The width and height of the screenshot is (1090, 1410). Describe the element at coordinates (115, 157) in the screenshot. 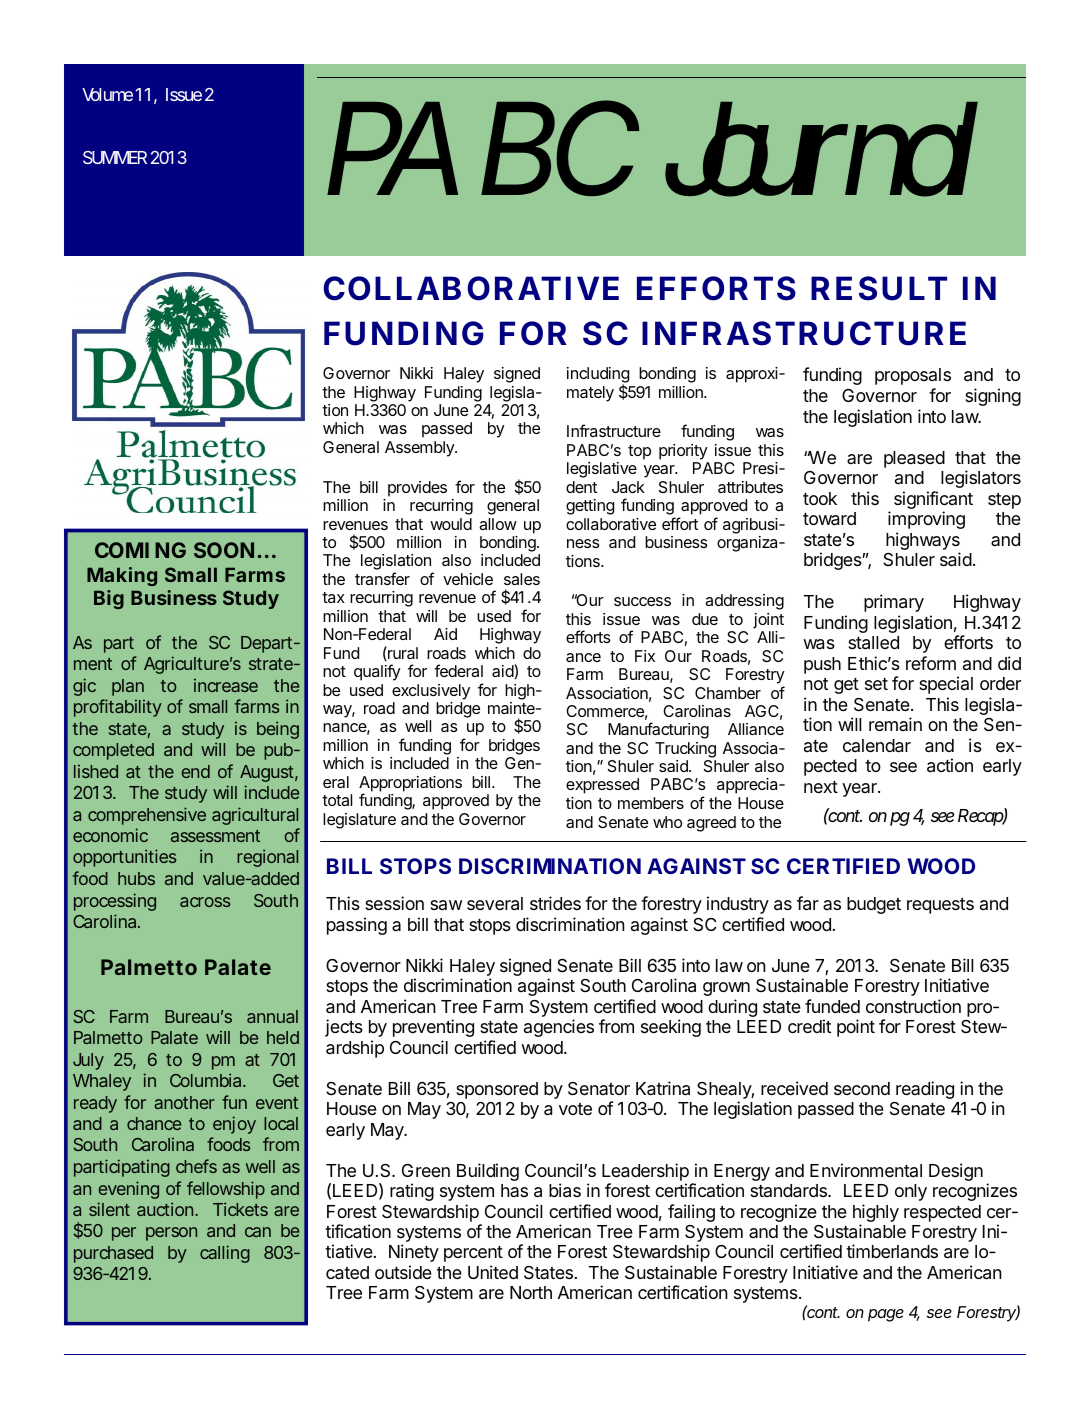

I see `SUMMER` at that location.
